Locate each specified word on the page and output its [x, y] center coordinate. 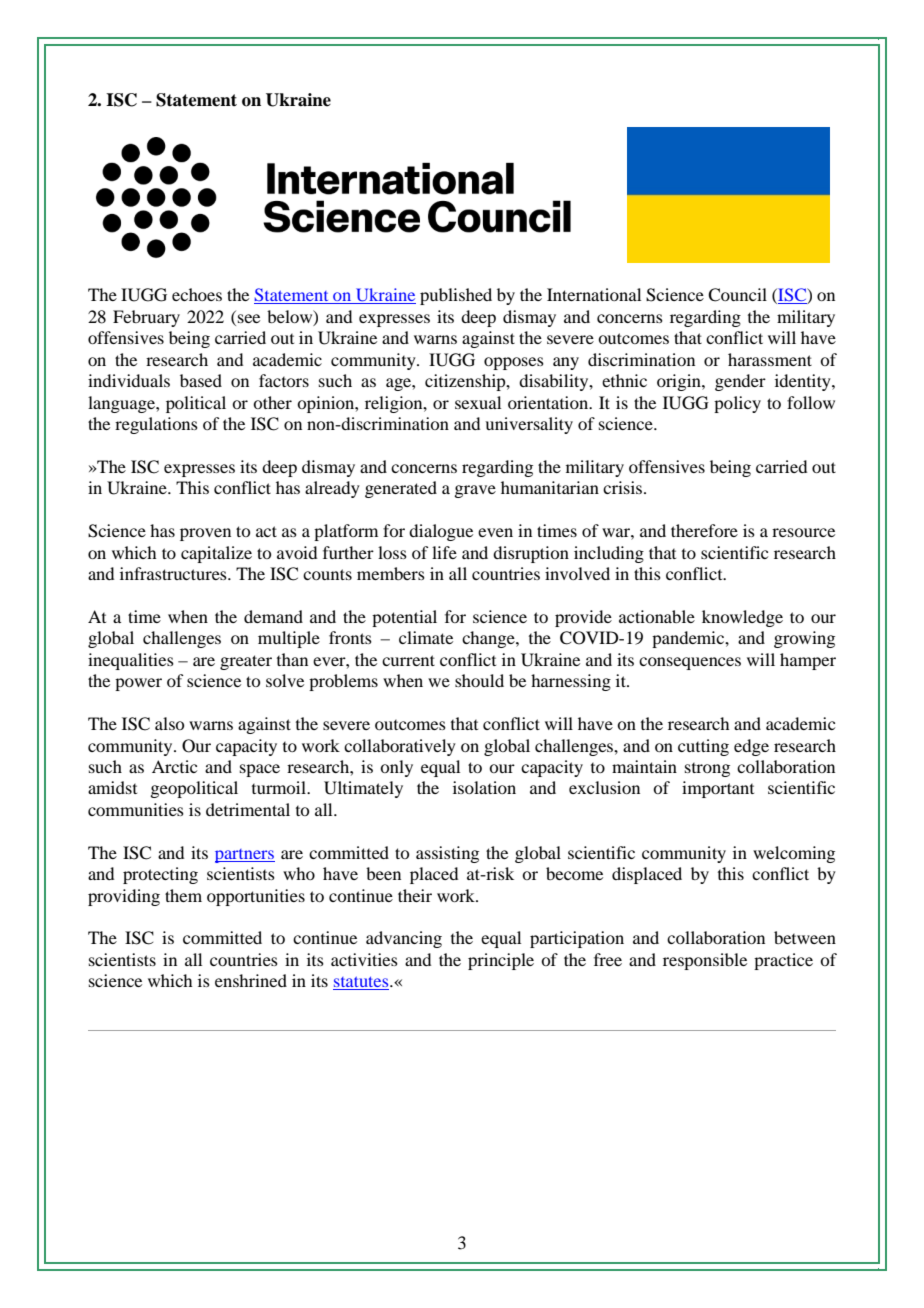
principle [501, 961]
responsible [705, 961]
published [456, 296]
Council [737, 295]
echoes [197, 294]
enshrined [251, 980]
